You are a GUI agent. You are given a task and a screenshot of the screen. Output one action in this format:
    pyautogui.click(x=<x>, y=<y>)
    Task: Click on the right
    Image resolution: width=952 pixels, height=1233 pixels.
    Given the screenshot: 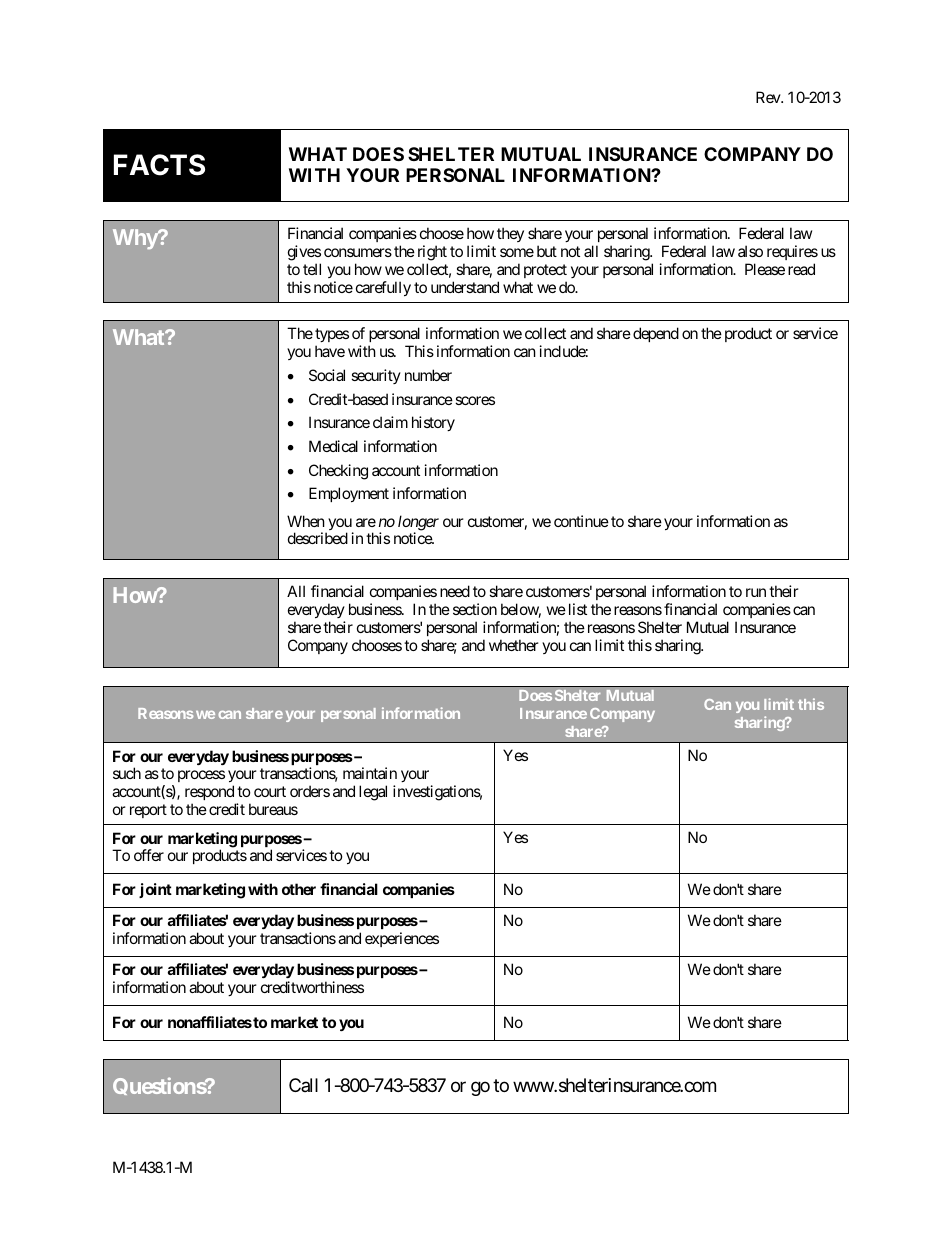 What is the action you would take?
    pyautogui.click(x=432, y=253)
